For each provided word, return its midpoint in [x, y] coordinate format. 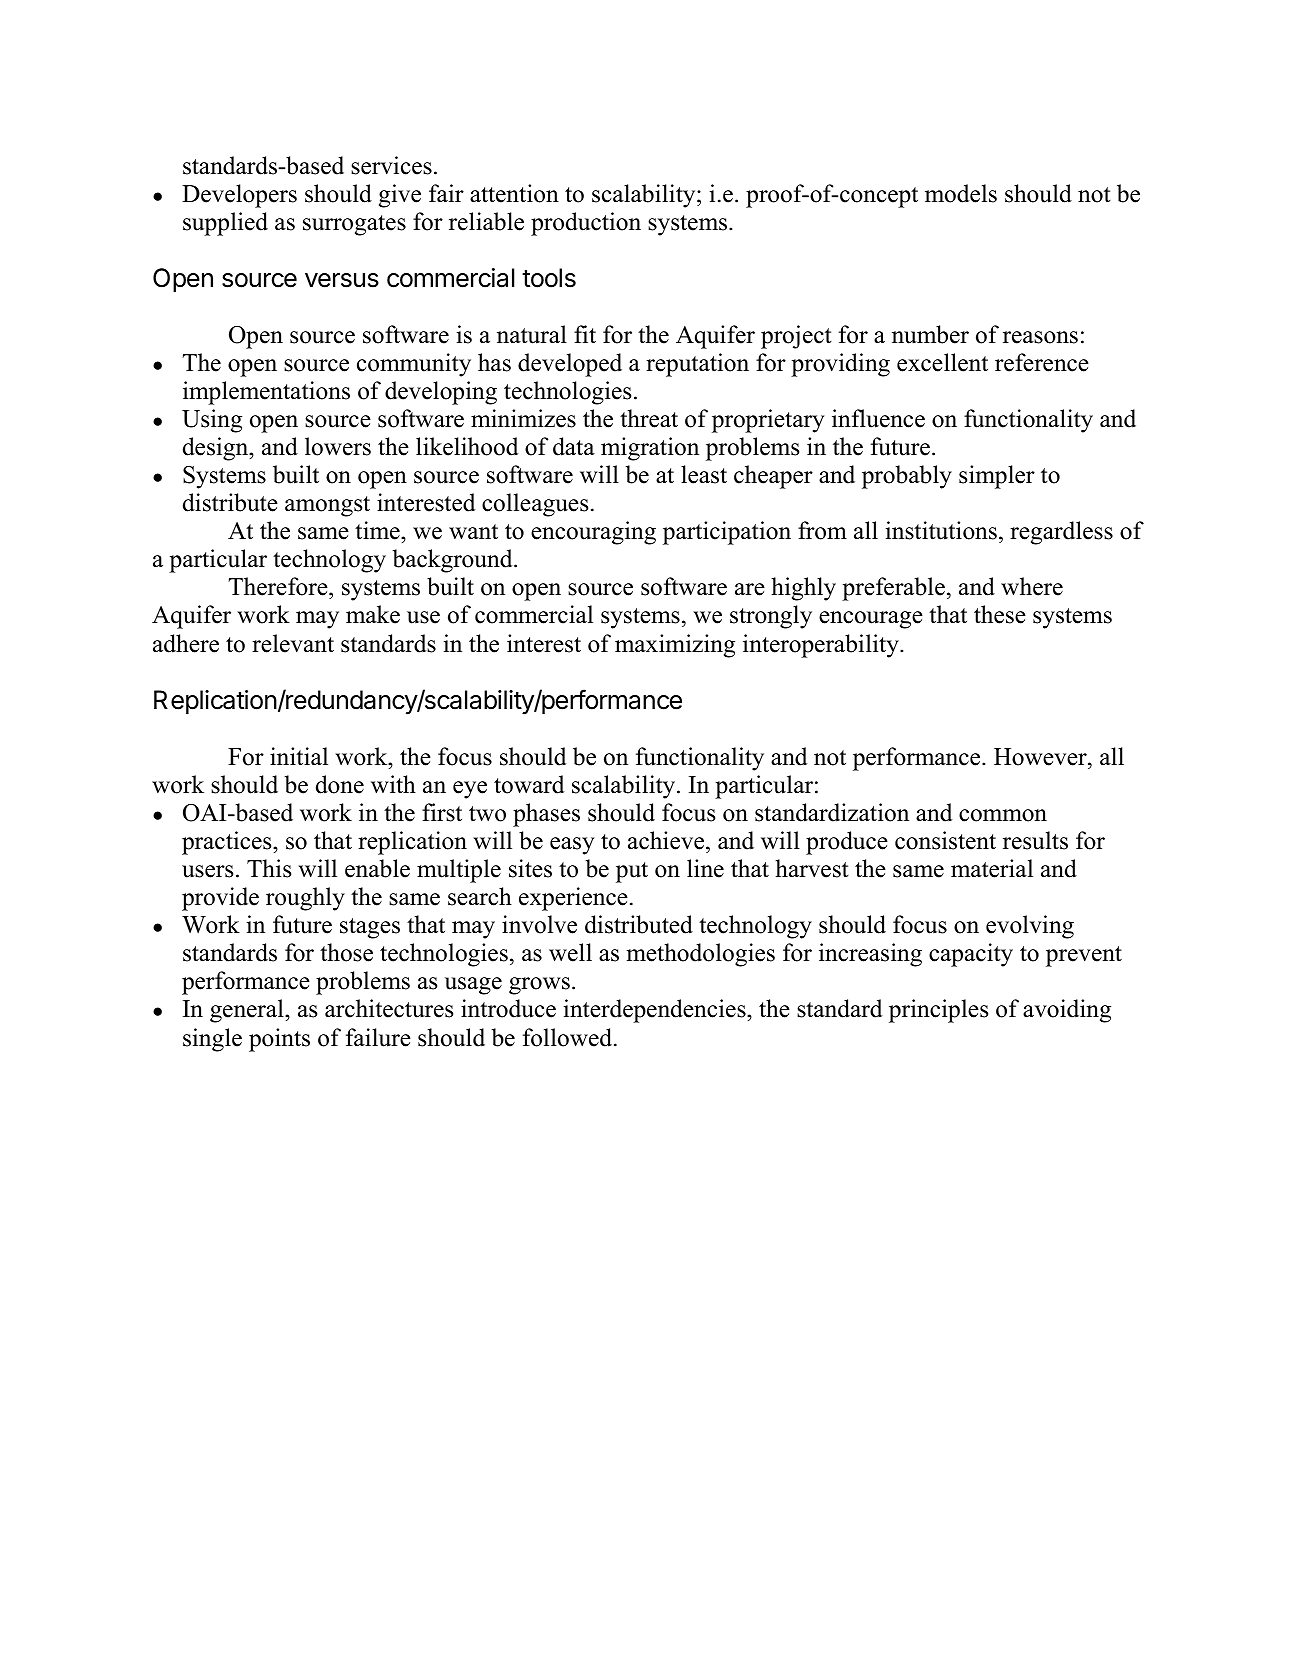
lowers [338, 446]
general [248, 1011]
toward [529, 784]
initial [299, 756]
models [961, 193]
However [1041, 757]
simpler [997, 477]
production [586, 224]
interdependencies [656, 1011]
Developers [239, 196]
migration [650, 449]
